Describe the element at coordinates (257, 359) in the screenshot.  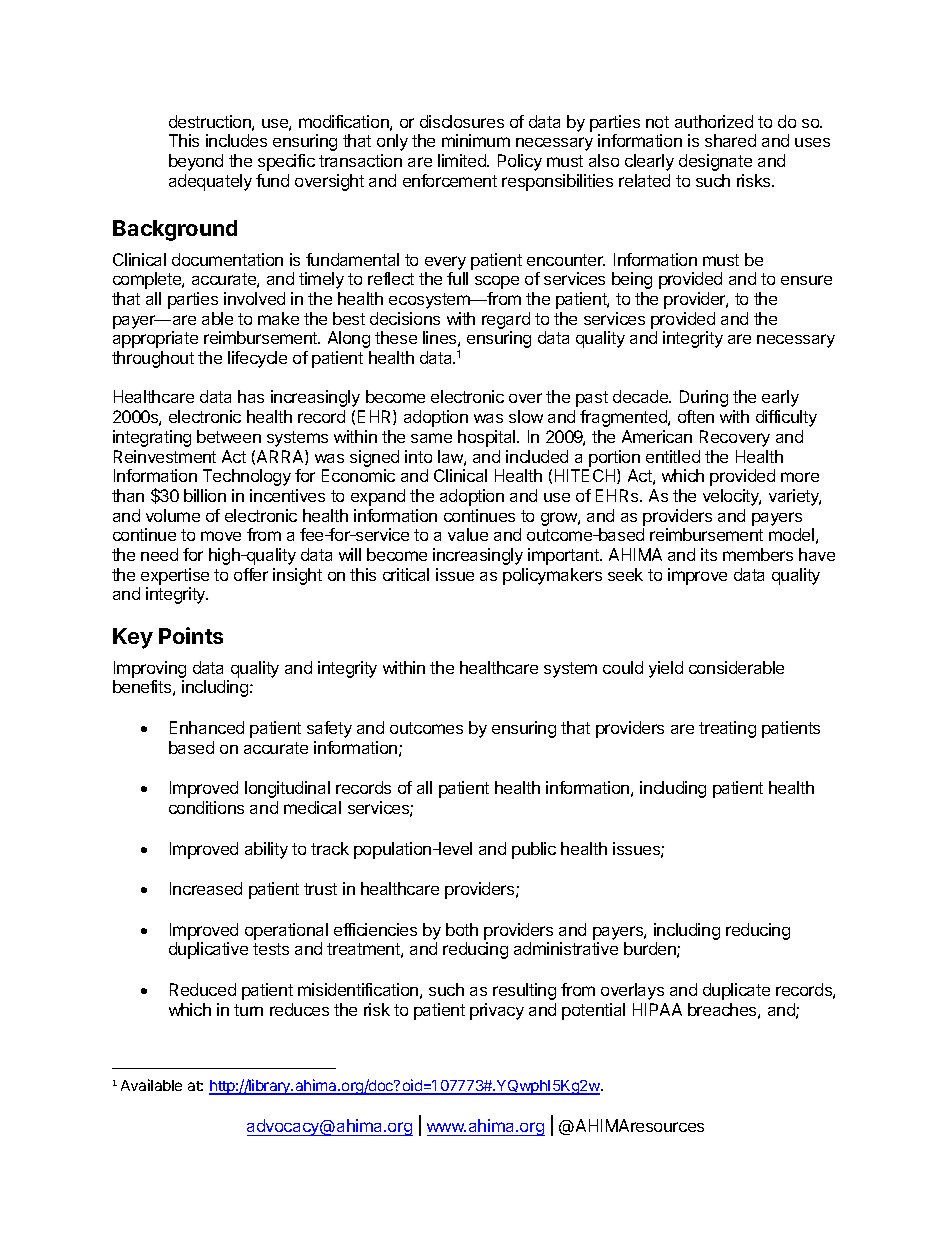
I see `lifecycle` at that location.
